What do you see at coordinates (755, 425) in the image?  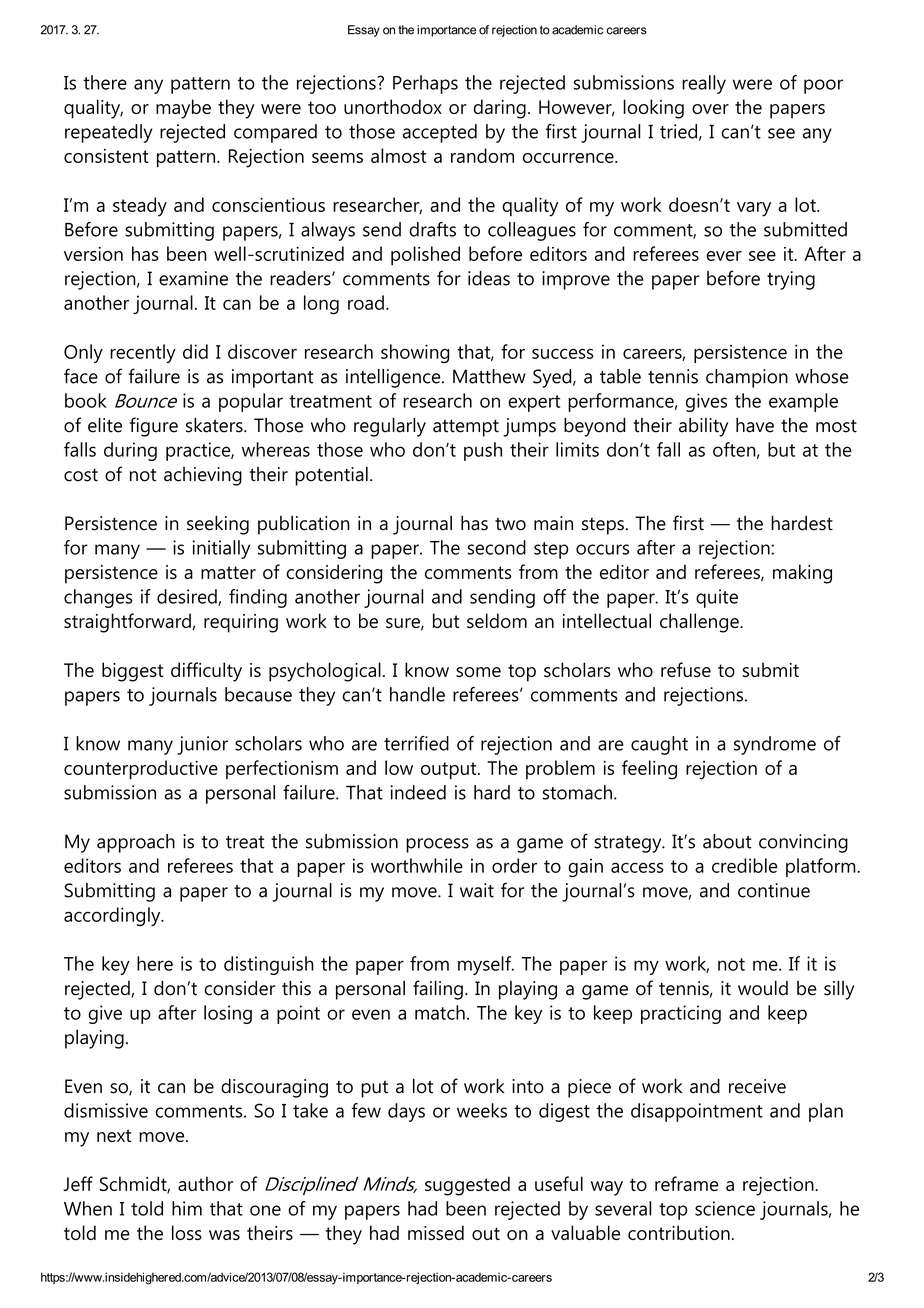 I see `have` at bounding box center [755, 425].
